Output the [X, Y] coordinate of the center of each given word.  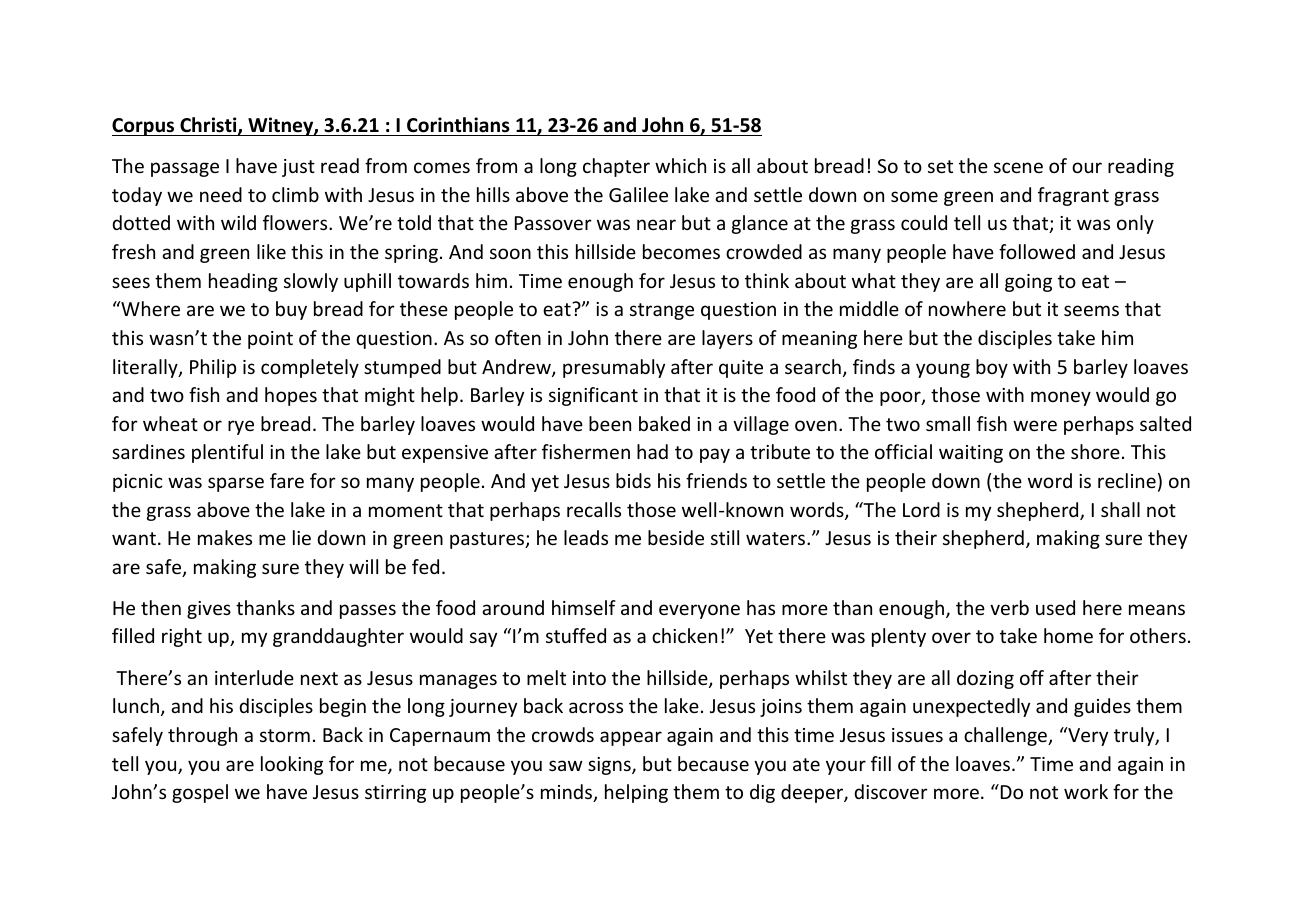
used [1055, 607]
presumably [614, 368]
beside [676, 537]
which [680, 165]
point [270, 340]
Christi [209, 126]
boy [992, 368]
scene [1018, 167]
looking [292, 765]
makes [225, 537]
